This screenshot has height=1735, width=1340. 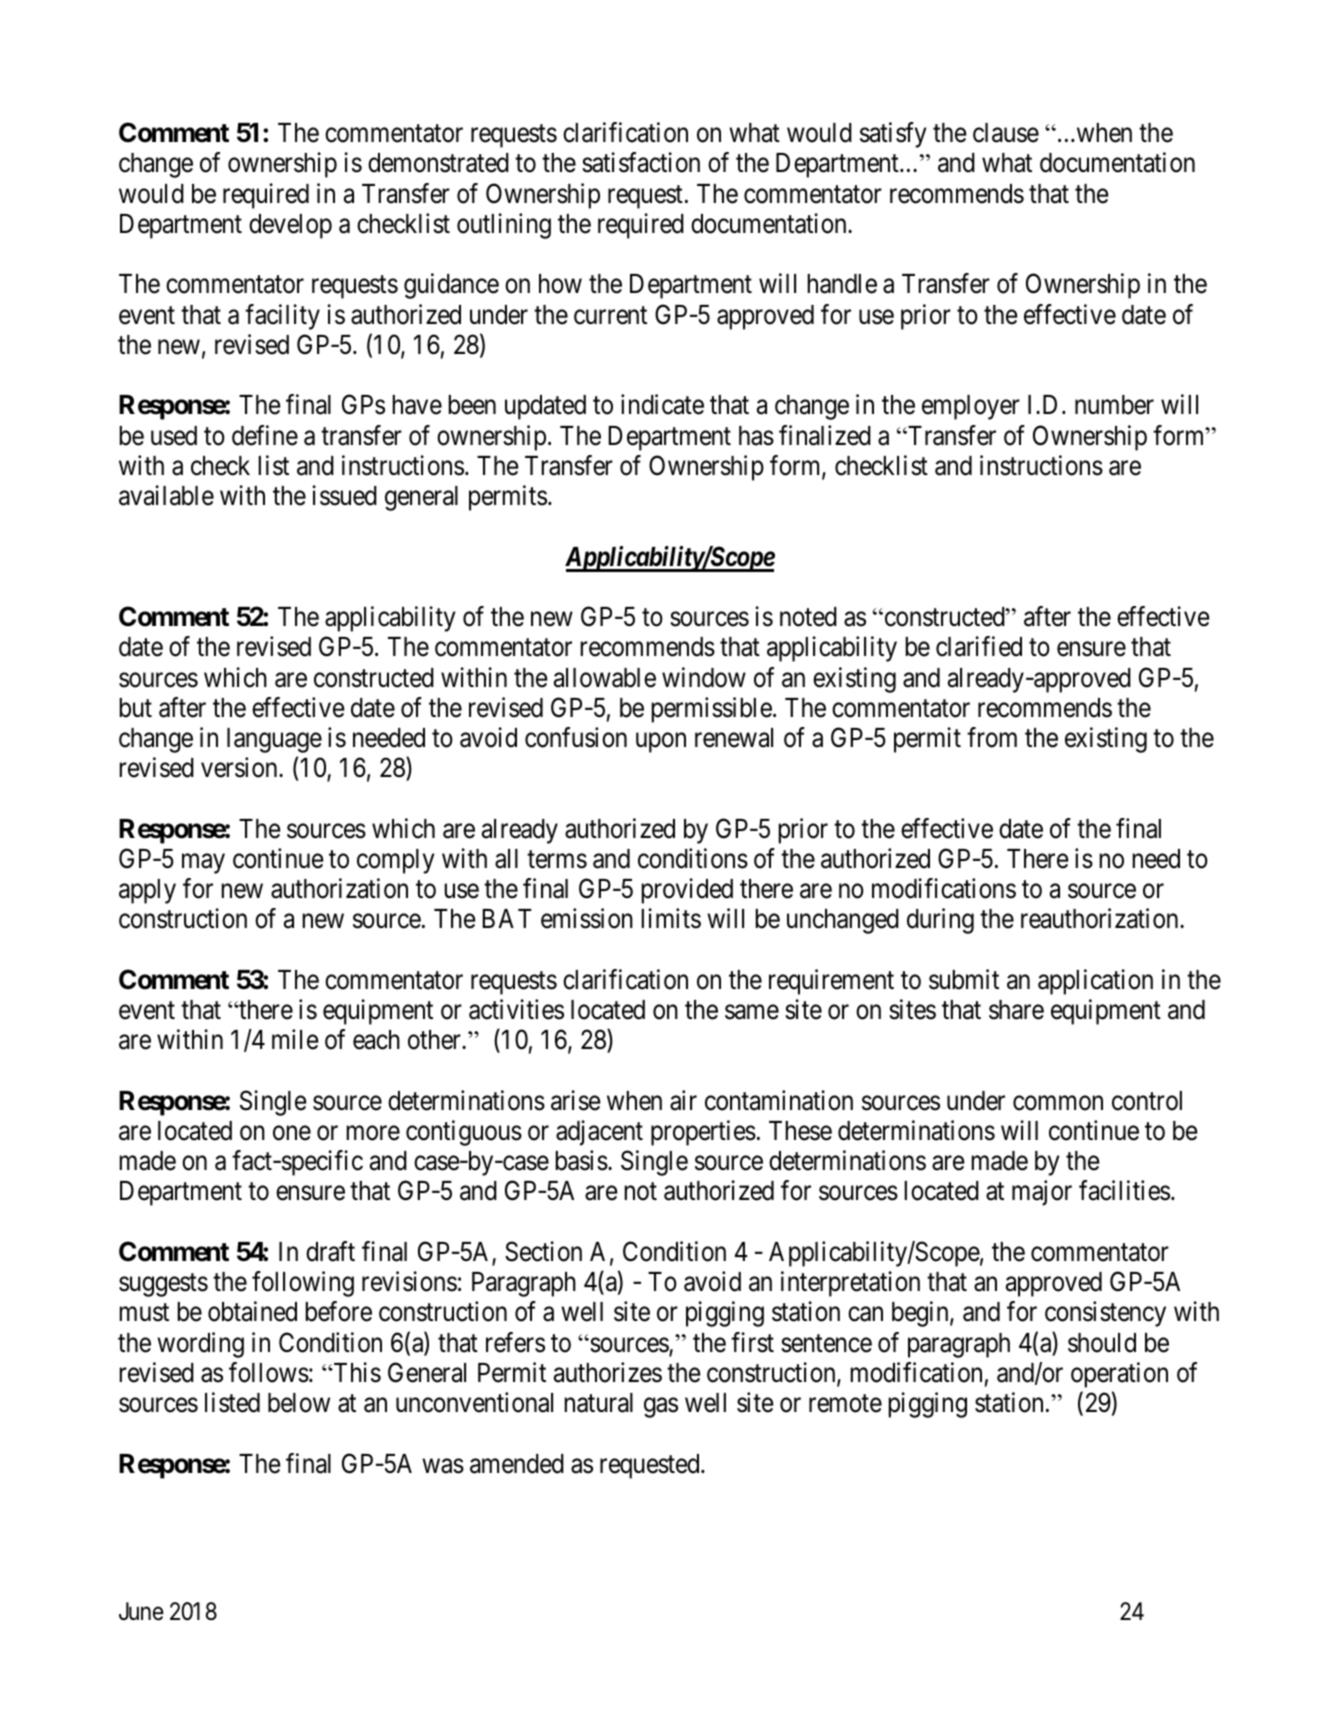 What do you see at coordinates (1006, 133) in the screenshot?
I see `clause` at bounding box center [1006, 133].
